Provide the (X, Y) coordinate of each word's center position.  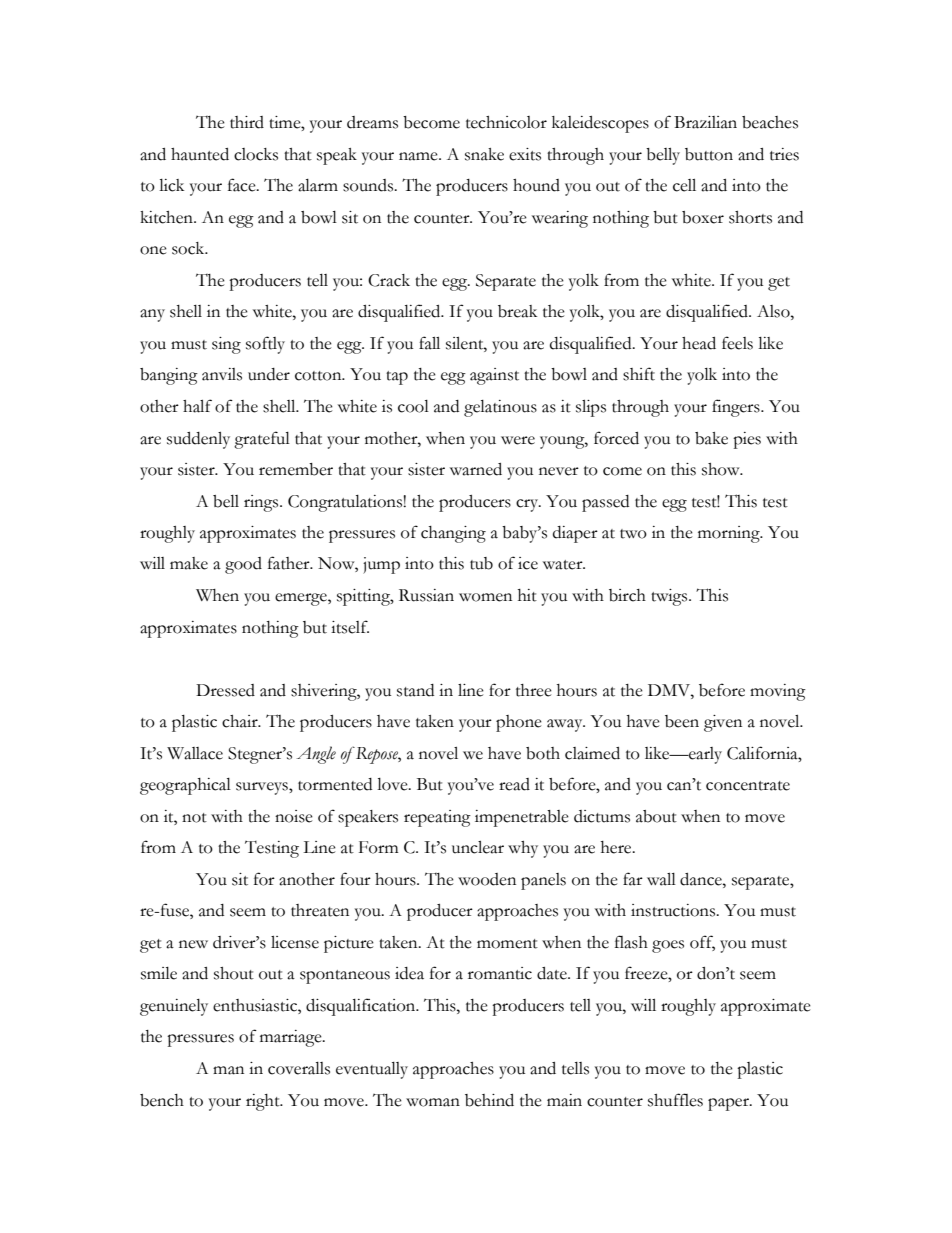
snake (484, 154)
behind (489, 1100)
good (243, 565)
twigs (670, 597)
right (264, 1102)
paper (729, 1104)
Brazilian (705, 122)
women (485, 597)
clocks (256, 154)
